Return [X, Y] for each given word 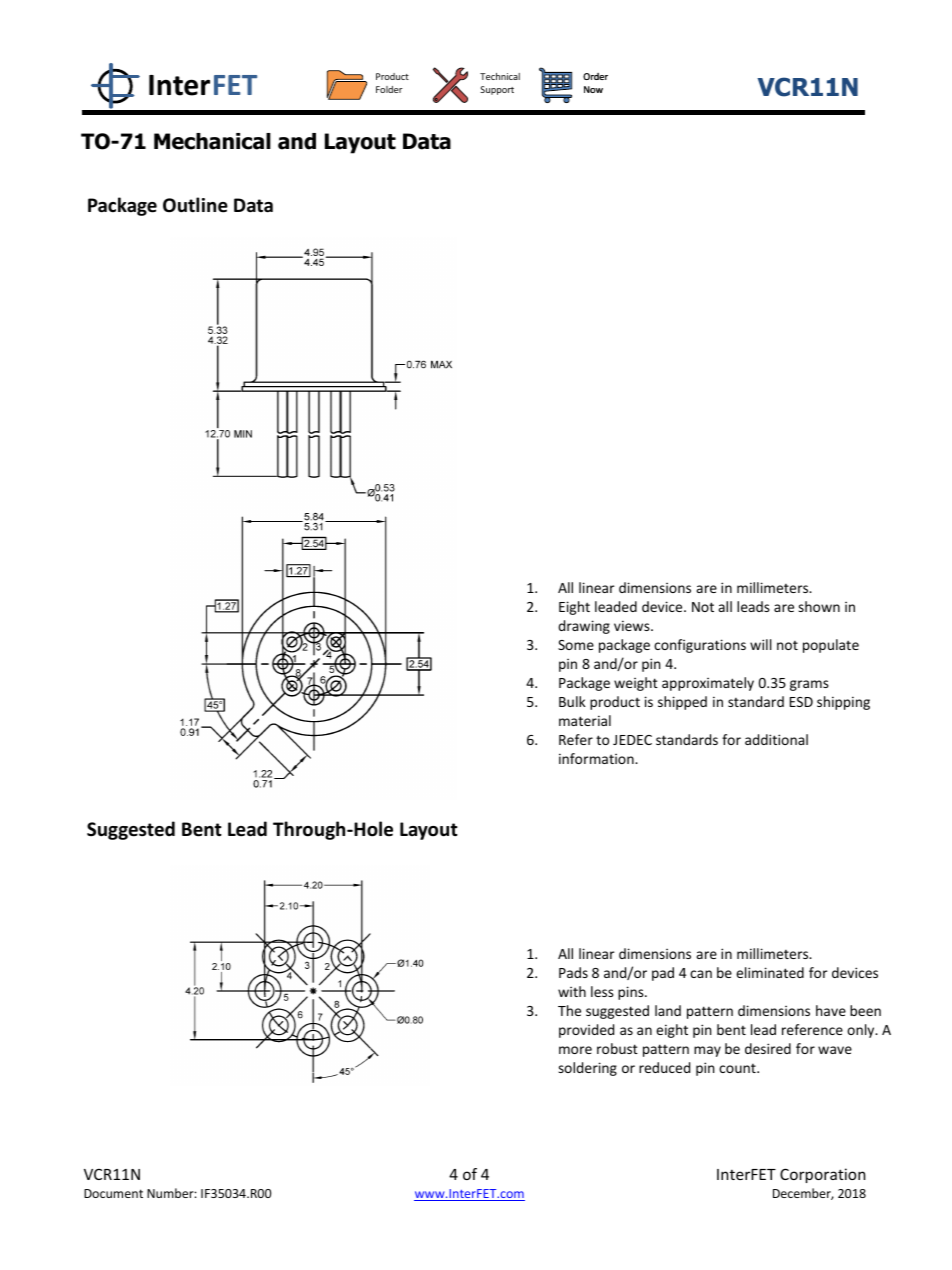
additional [776, 739]
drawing [584, 627]
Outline [195, 205]
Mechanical [212, 141]
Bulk [572, 701]
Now [593, 89]
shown [819, 606]
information [597, 758]
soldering [587, 1069]
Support [497, 90]
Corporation [823, 1175]
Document [113, 1193]
